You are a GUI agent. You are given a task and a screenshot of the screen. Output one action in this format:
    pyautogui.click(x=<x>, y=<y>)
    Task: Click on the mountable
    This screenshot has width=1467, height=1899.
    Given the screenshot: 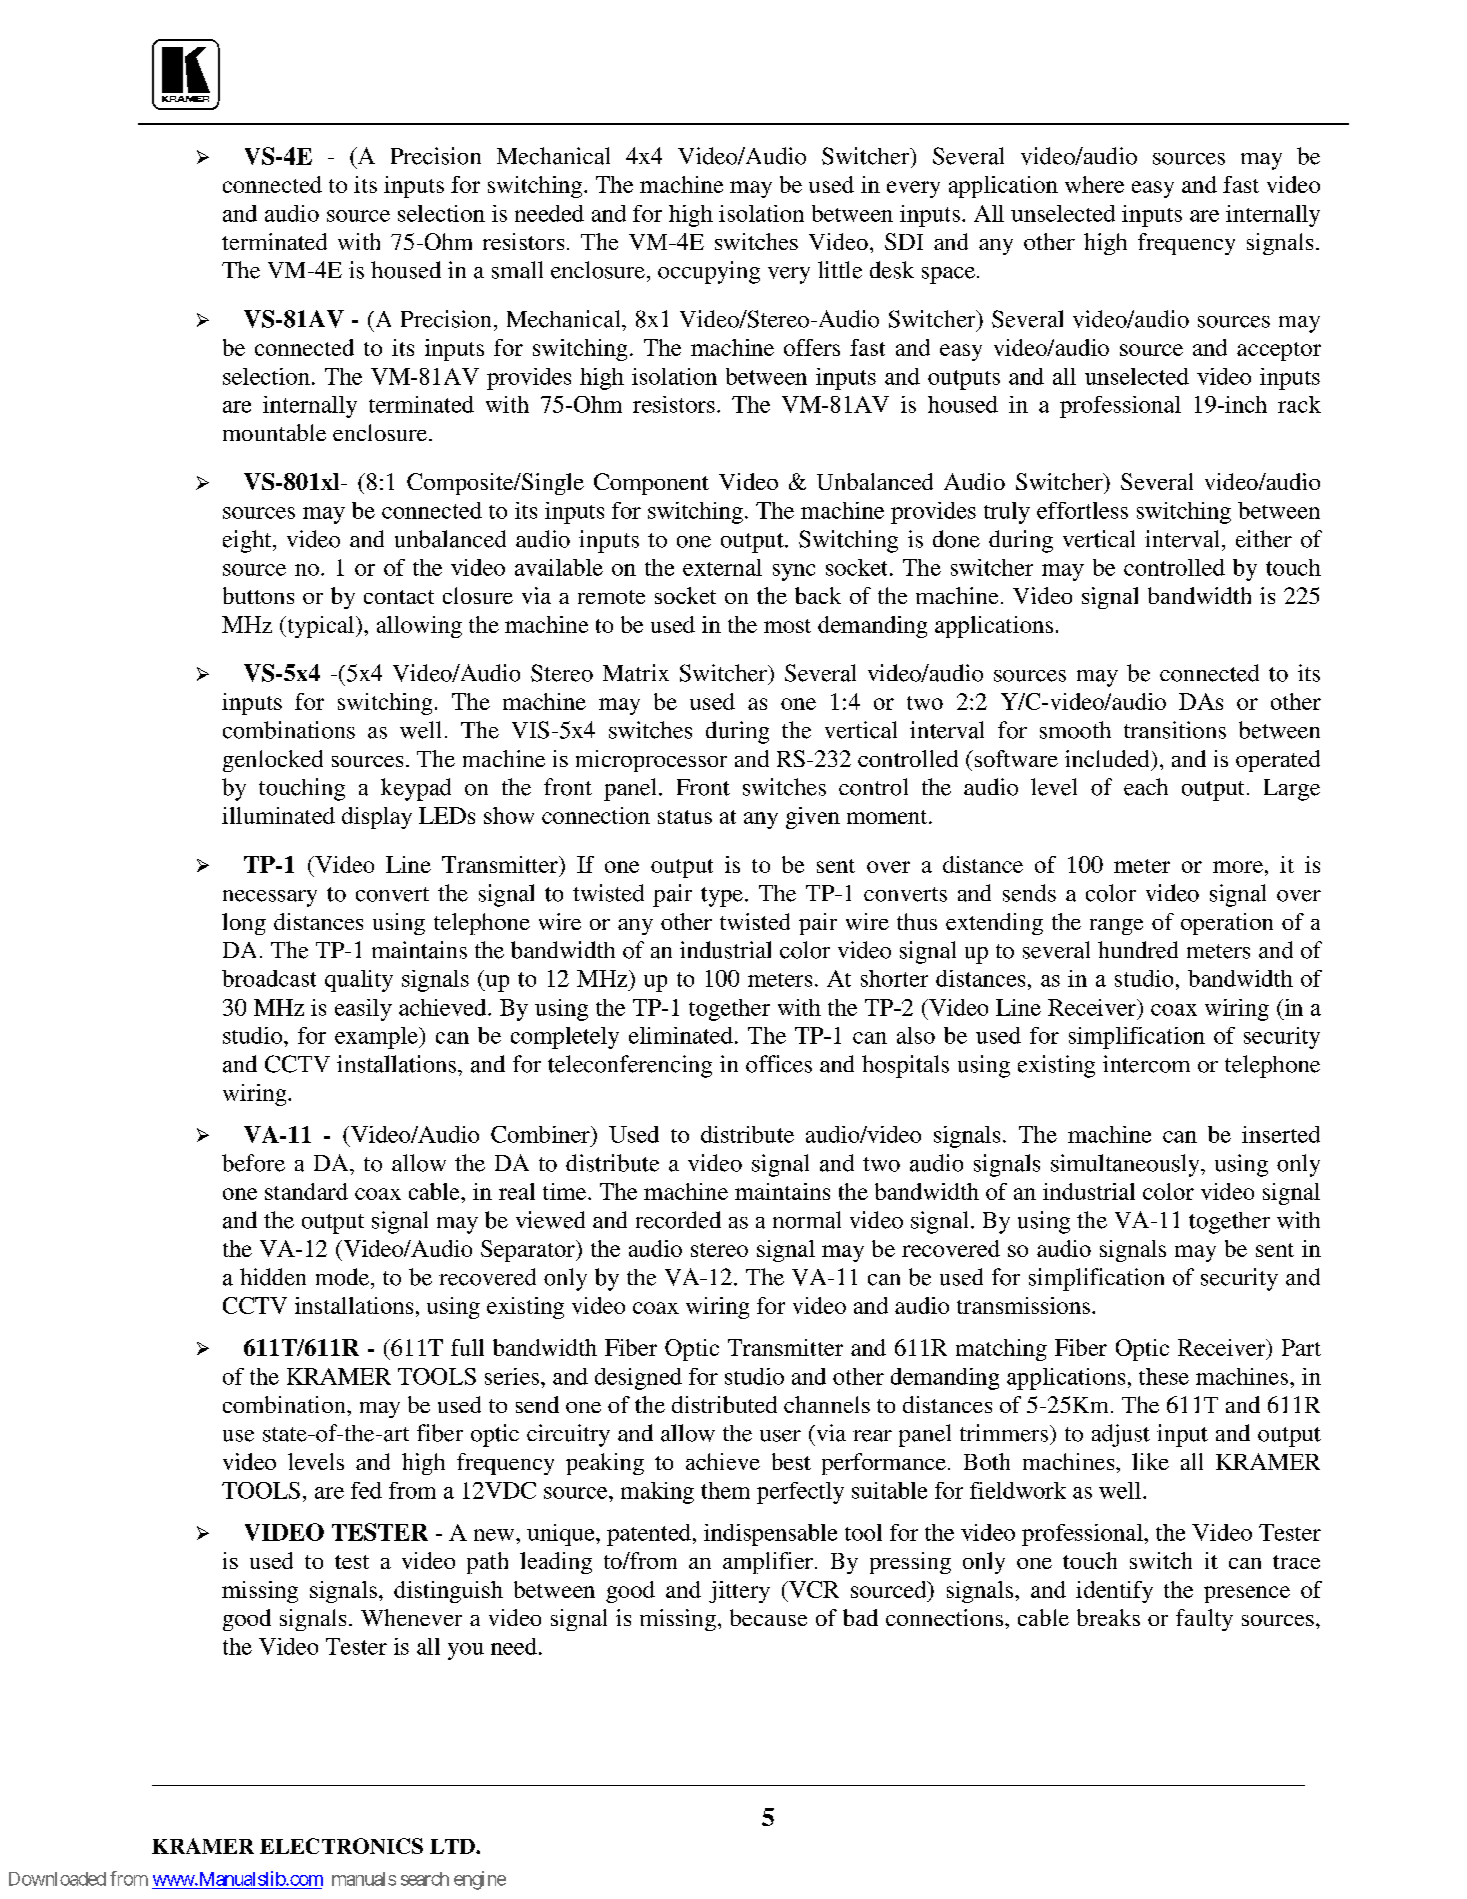 What is the action you would take?
    pyautogui.click(x=274, y=432)
